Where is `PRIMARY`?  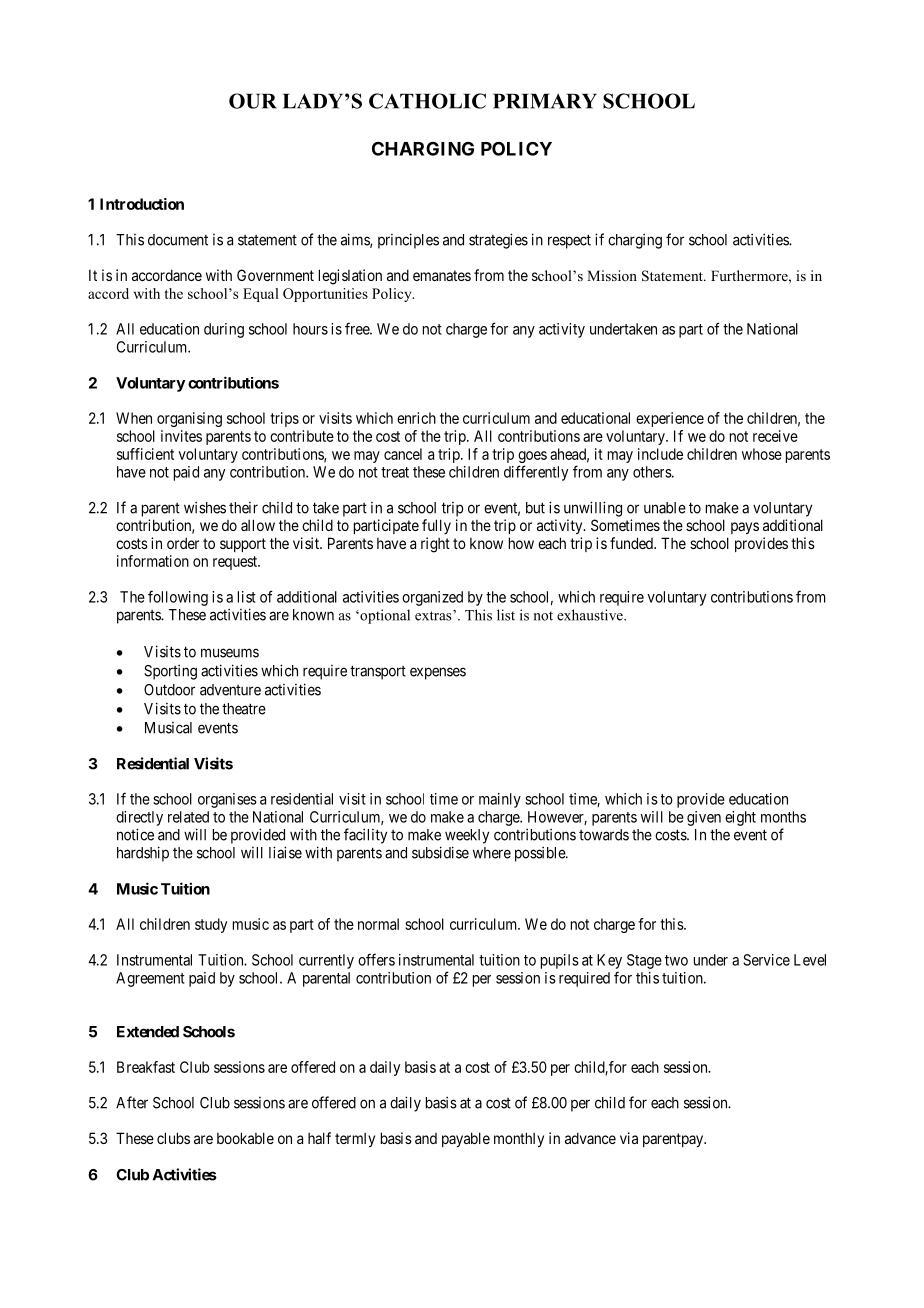 PRIMARY is located at coordinates (545, 101).
